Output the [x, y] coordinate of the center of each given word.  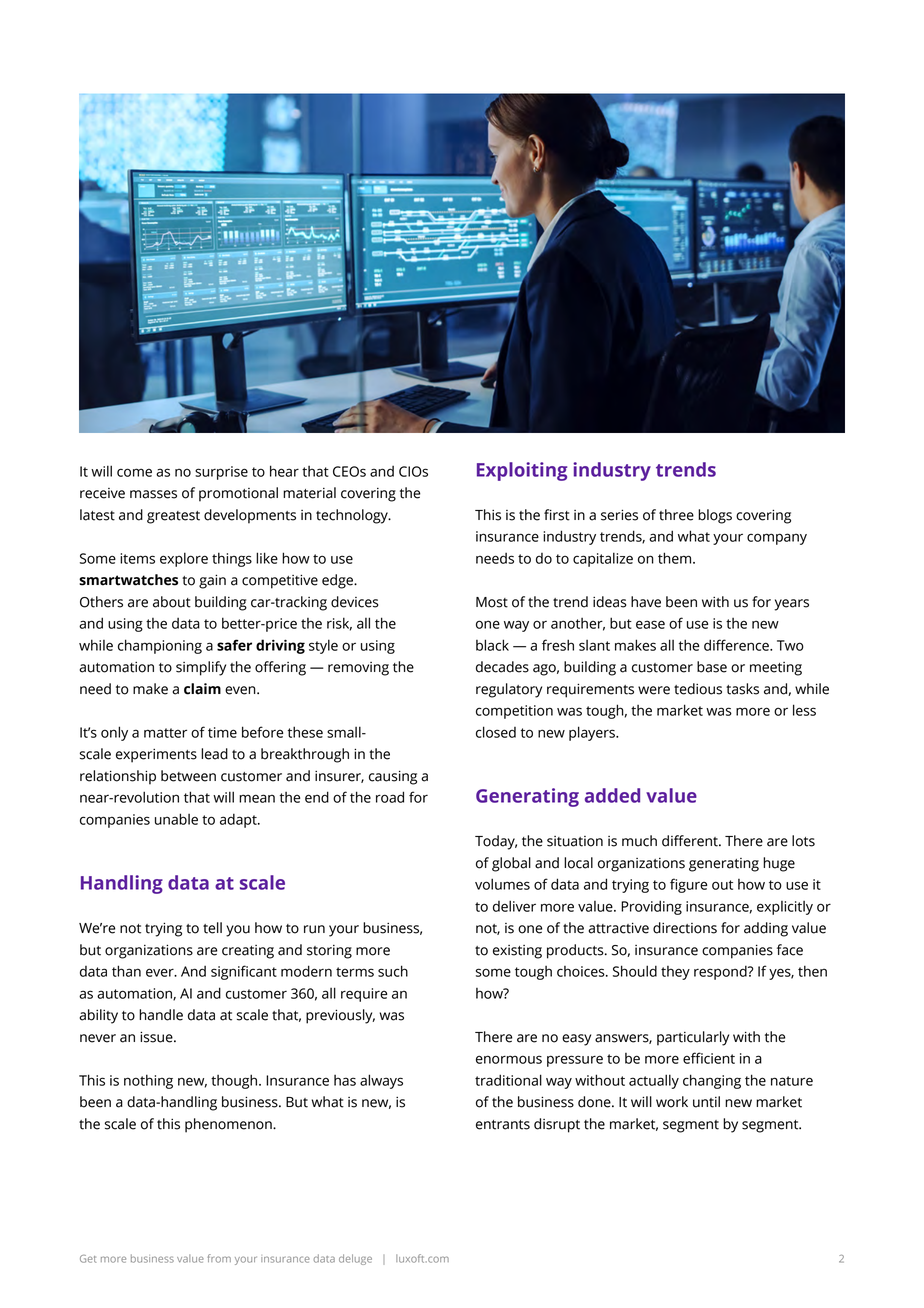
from [219, 1258]
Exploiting [522, 471]
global [511, 864]
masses [153, 494]
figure [688, 885]
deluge [355, 1259]
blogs [715, 516]
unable [176, 819]
